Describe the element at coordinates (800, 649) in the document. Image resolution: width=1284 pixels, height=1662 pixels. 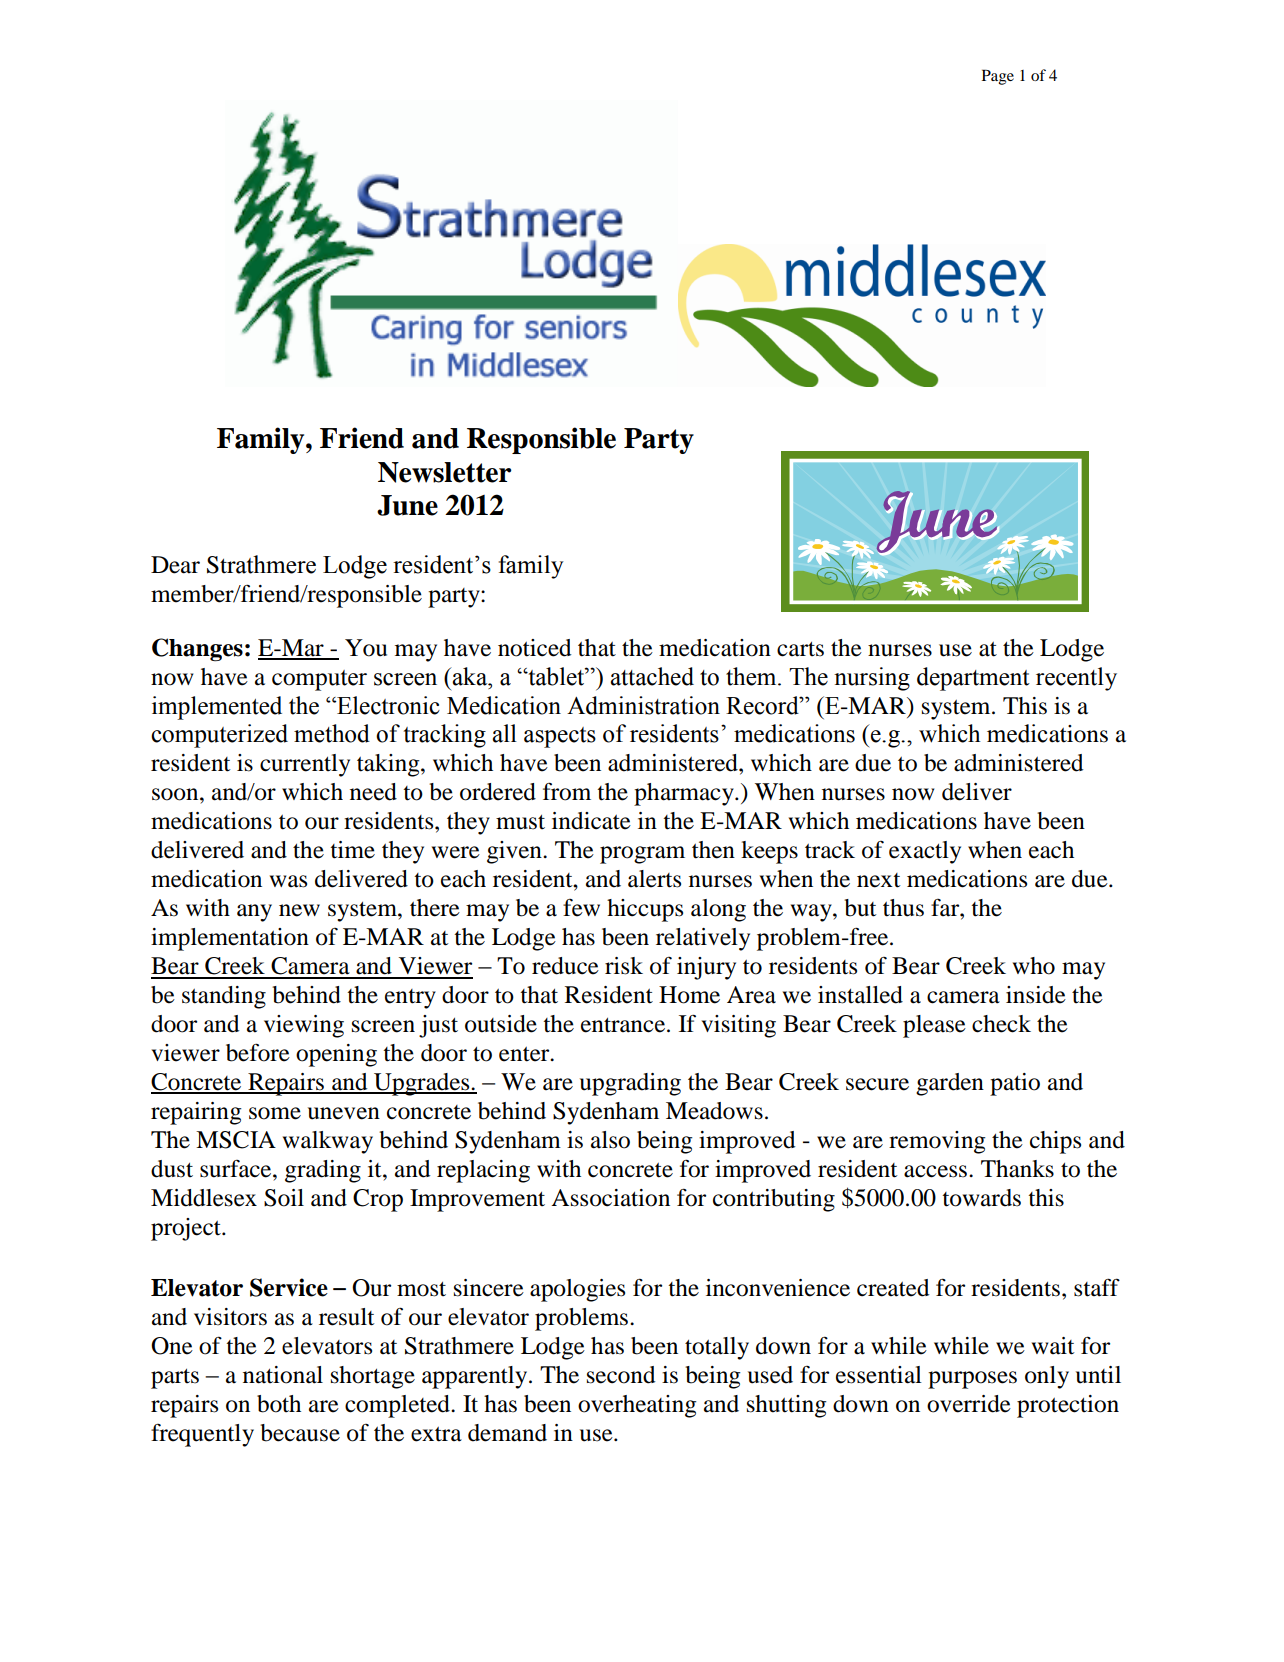
I see `carts` at that location.
